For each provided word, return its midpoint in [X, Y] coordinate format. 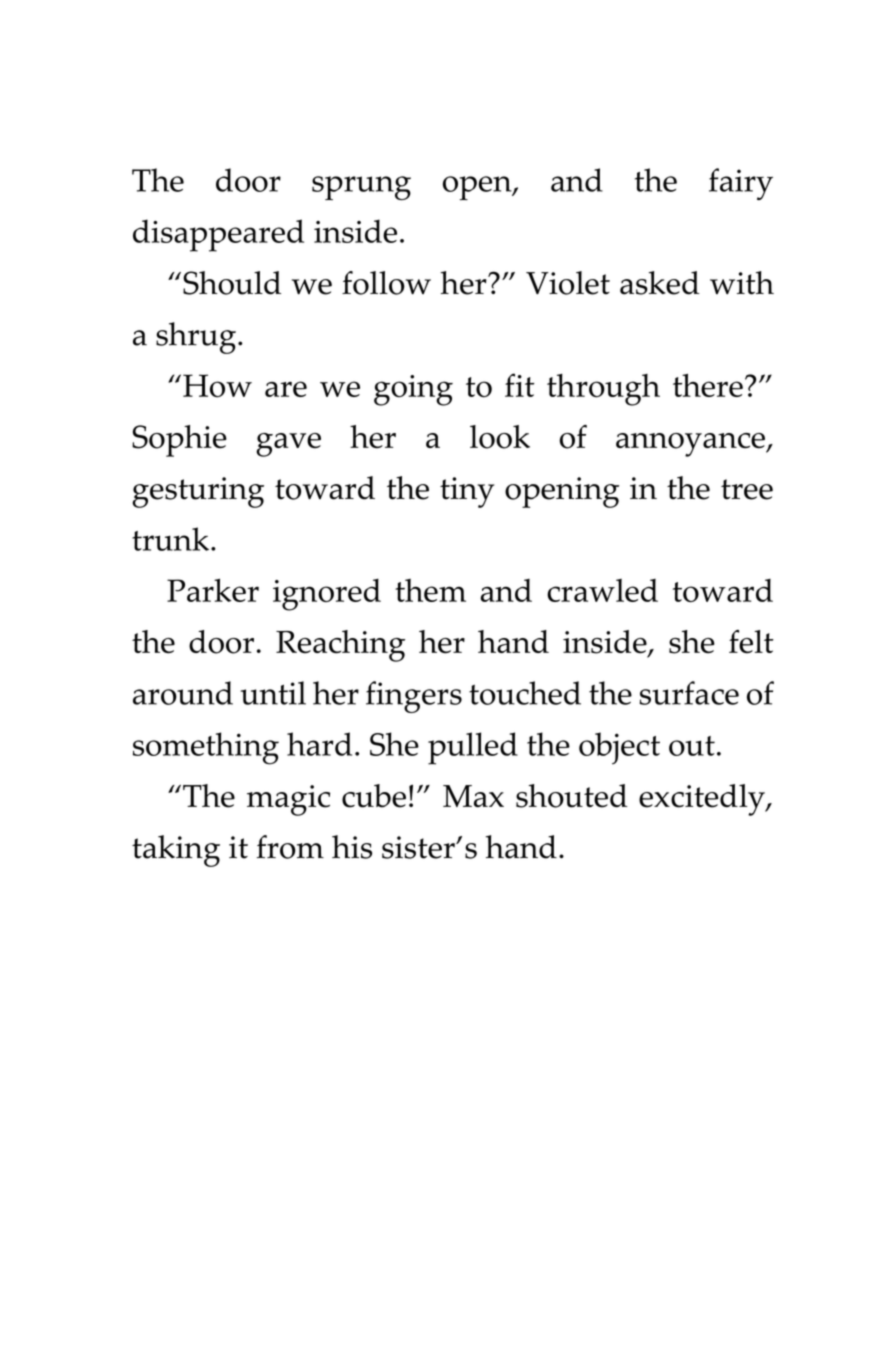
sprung [361, 188]
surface [689, 693]
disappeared [218, 235]
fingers [414, 697]
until [273, 693]
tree [747, 489]
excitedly [703, 800]
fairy [741, 184]
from [290, 847]
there [708, 385]
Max [473, 796]
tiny [467, 492]
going [413, 390]
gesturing [198, 492]
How [217, 386]
